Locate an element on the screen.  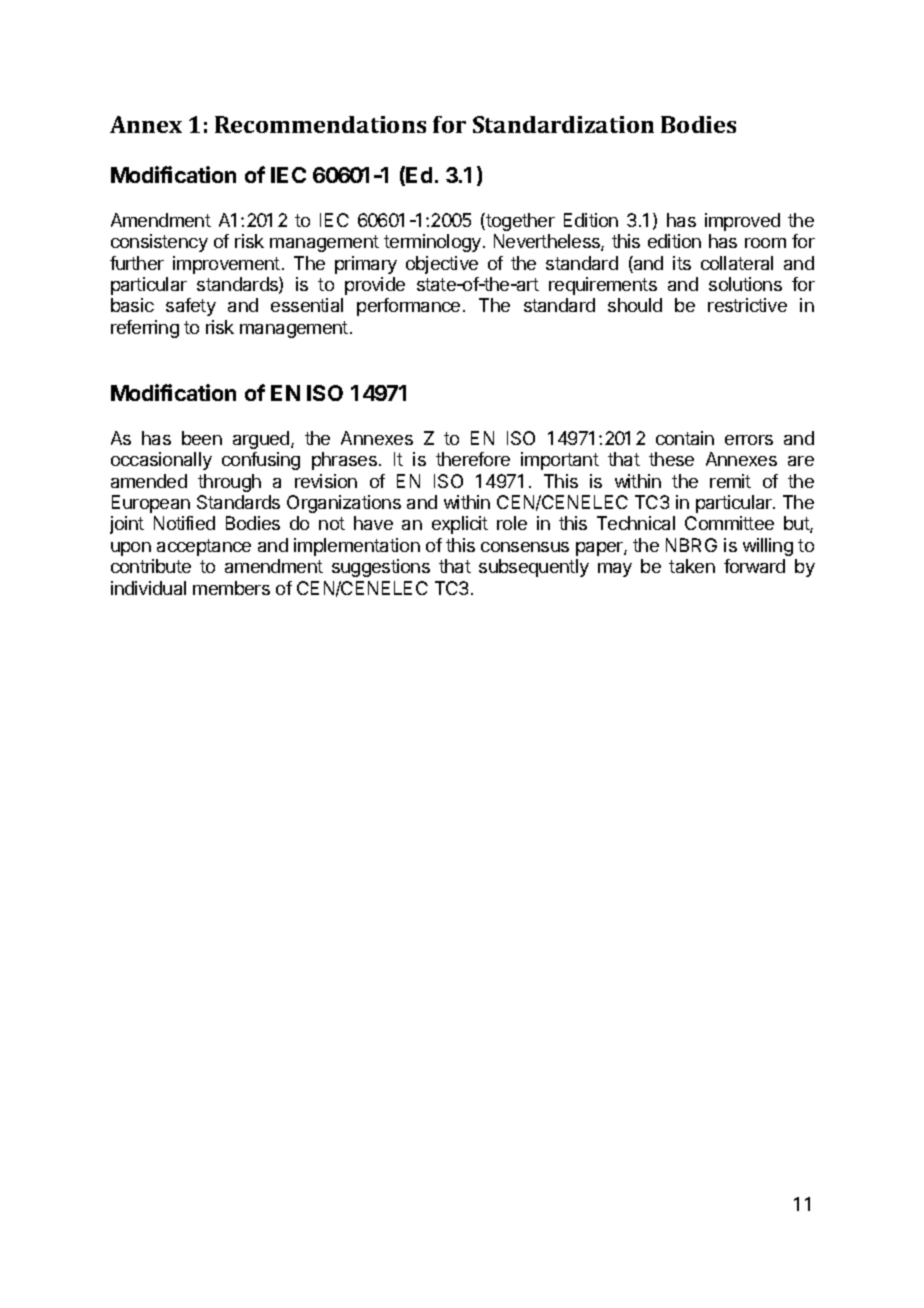
subsequently is located at coordinates (534, 568).
